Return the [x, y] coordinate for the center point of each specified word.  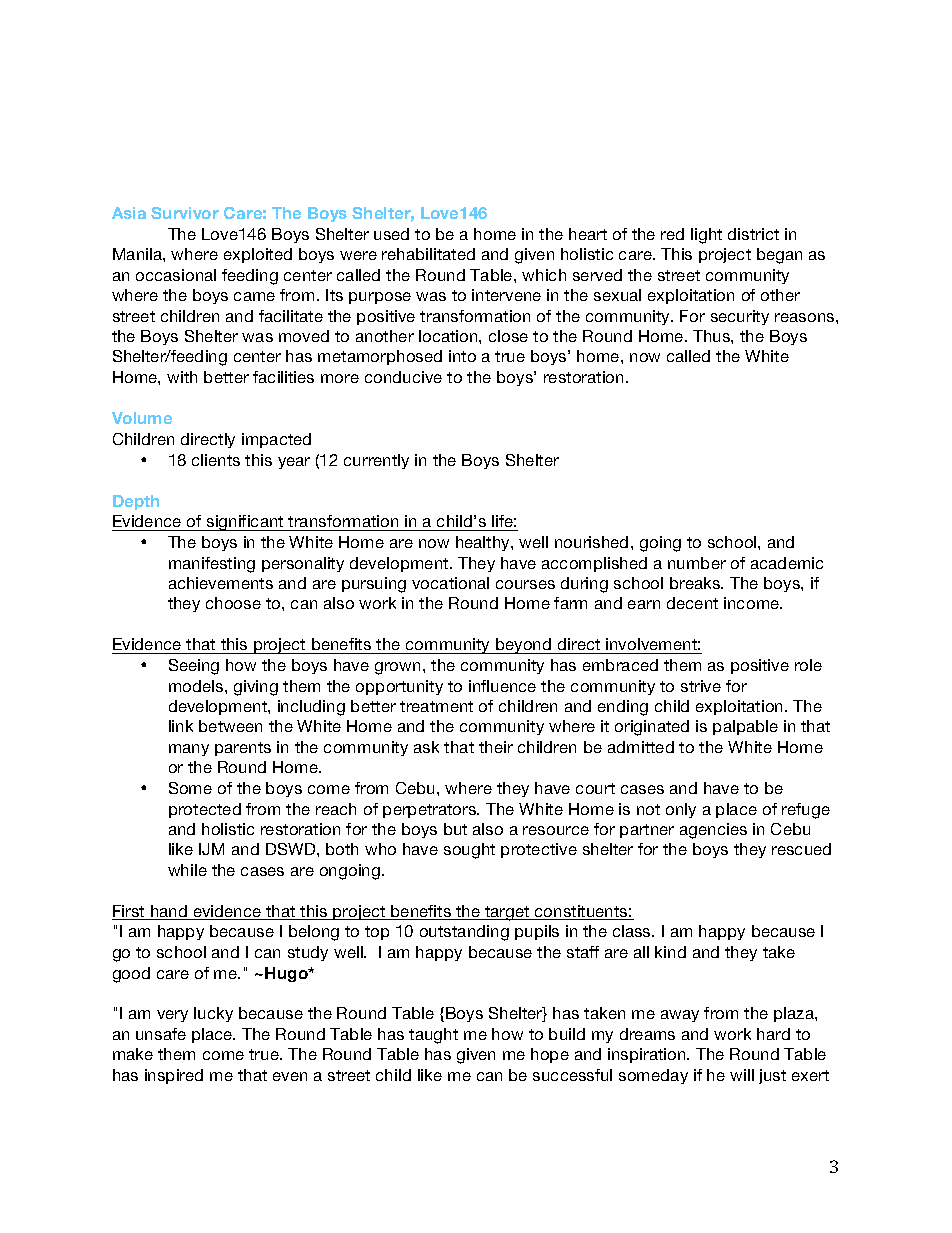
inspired [174, 1076]
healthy [484, 543]
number [697, 563]
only [681, 810]
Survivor [185, 213]
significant [245, 523]
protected [205, 810]
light [706, 236]
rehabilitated [428, 254]
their [496, 747]
